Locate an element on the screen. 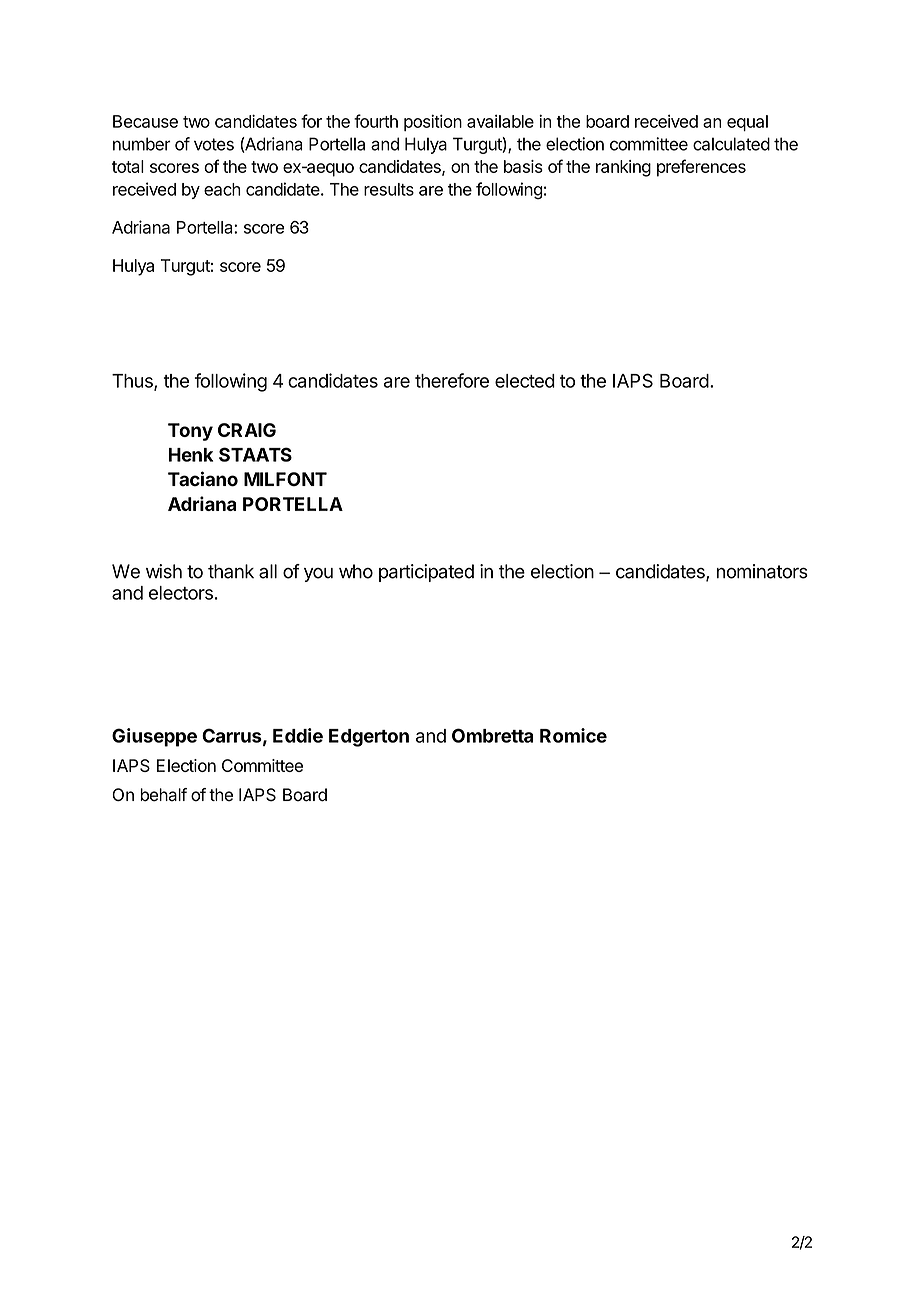 This screenshot has height=1307, width=924. preferences is located at coordinates (701, 168).
